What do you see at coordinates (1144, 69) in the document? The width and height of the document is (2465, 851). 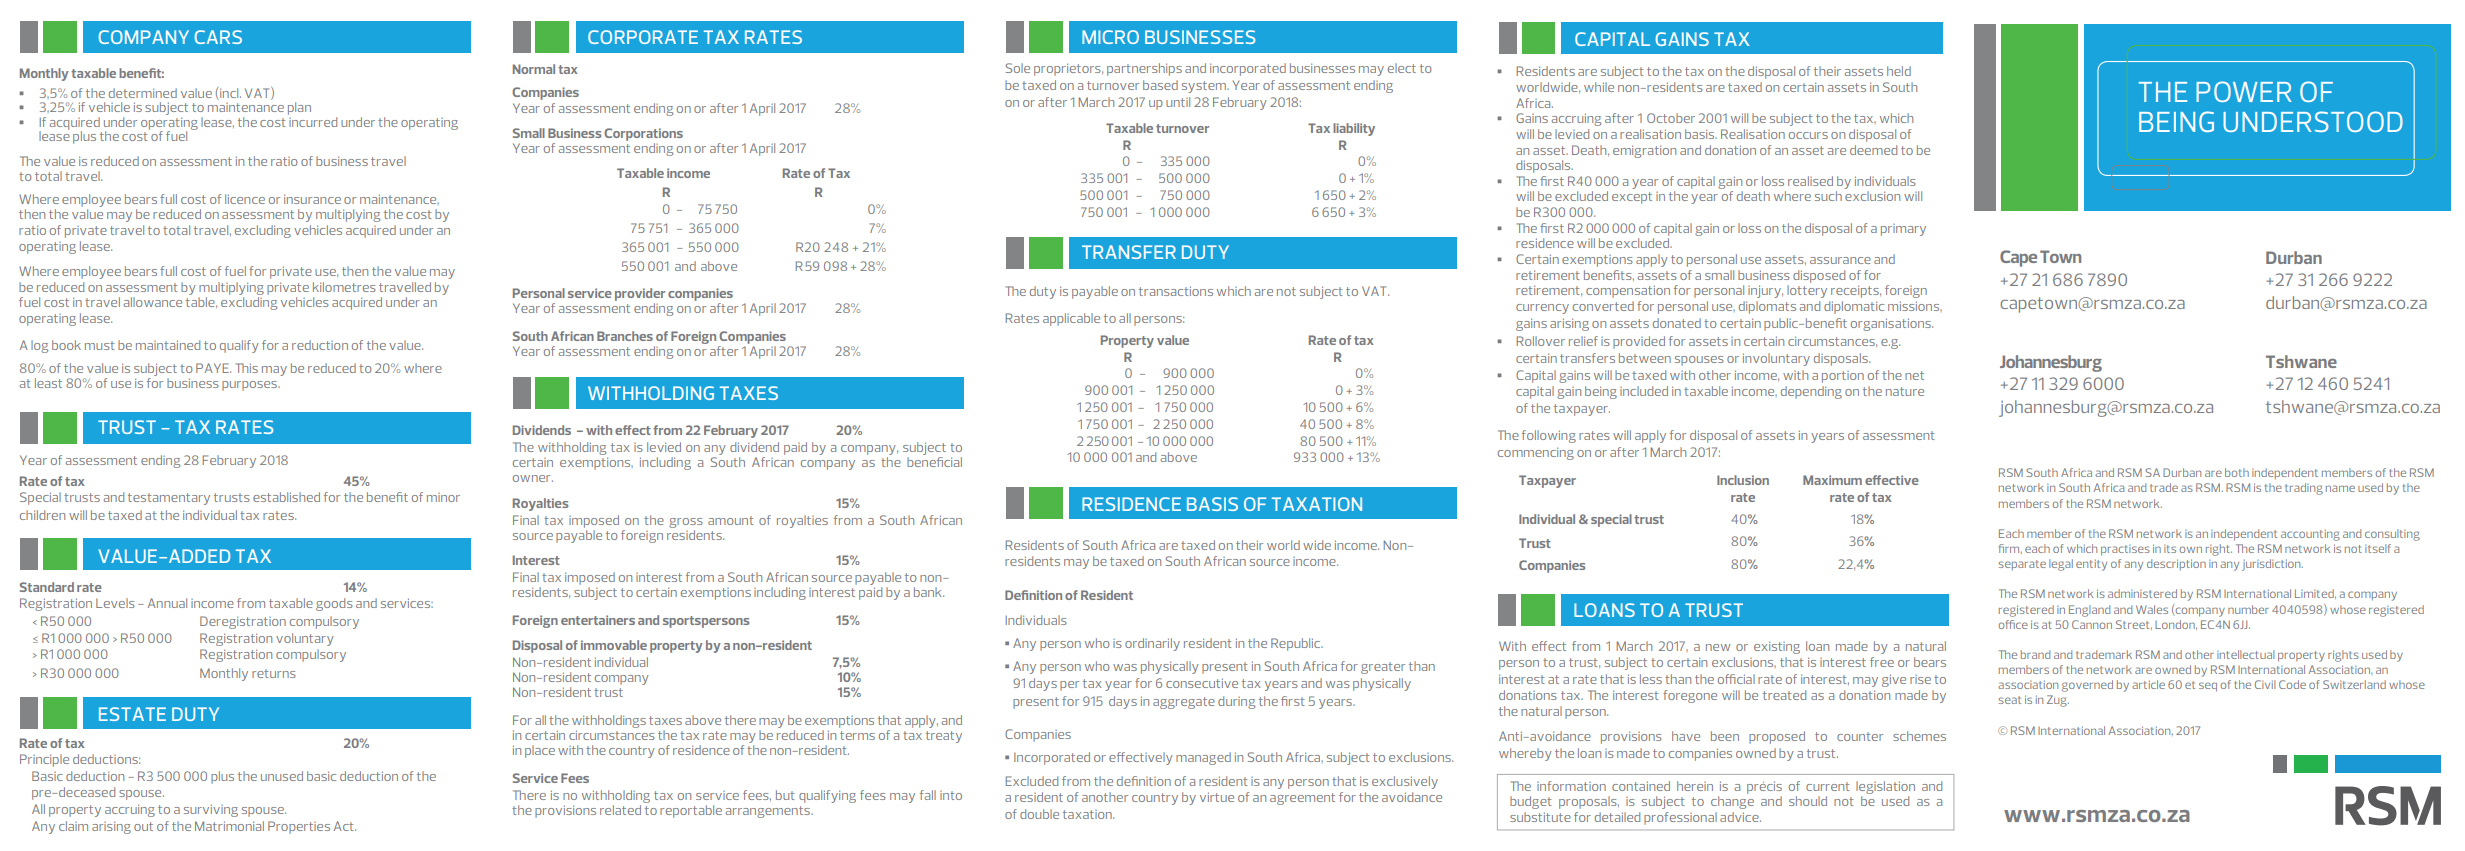 I see `partnerships` at bounding box center [1144, 69].
